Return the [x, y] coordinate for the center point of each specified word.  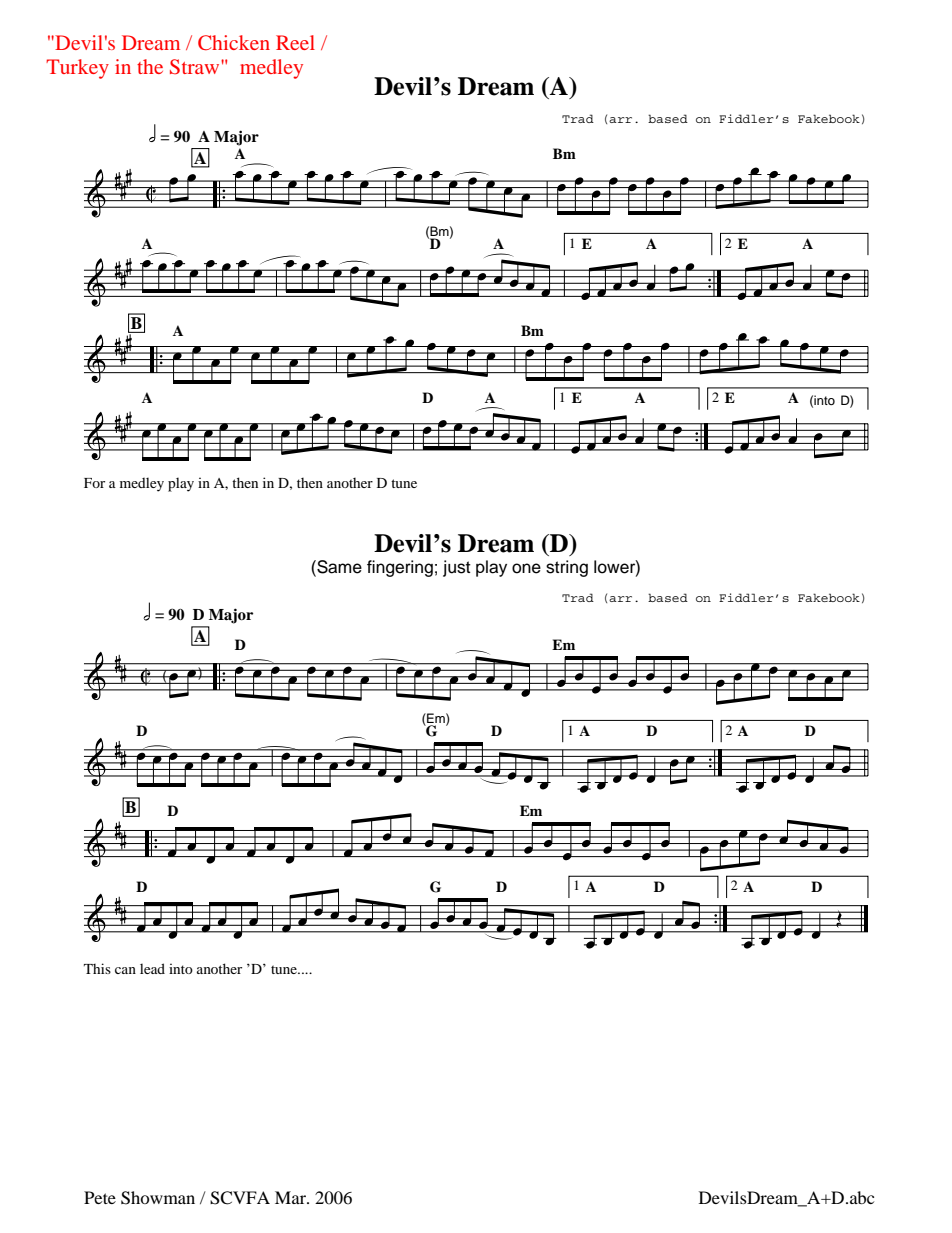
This [97, 968]
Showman [158, 1198]
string [567, 568]
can [125, 970]
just [457, 568]
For [94, 483]
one [526, 568]
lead [152, 968]
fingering [400, 568]
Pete [100, 1197]
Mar [291, 1197]
